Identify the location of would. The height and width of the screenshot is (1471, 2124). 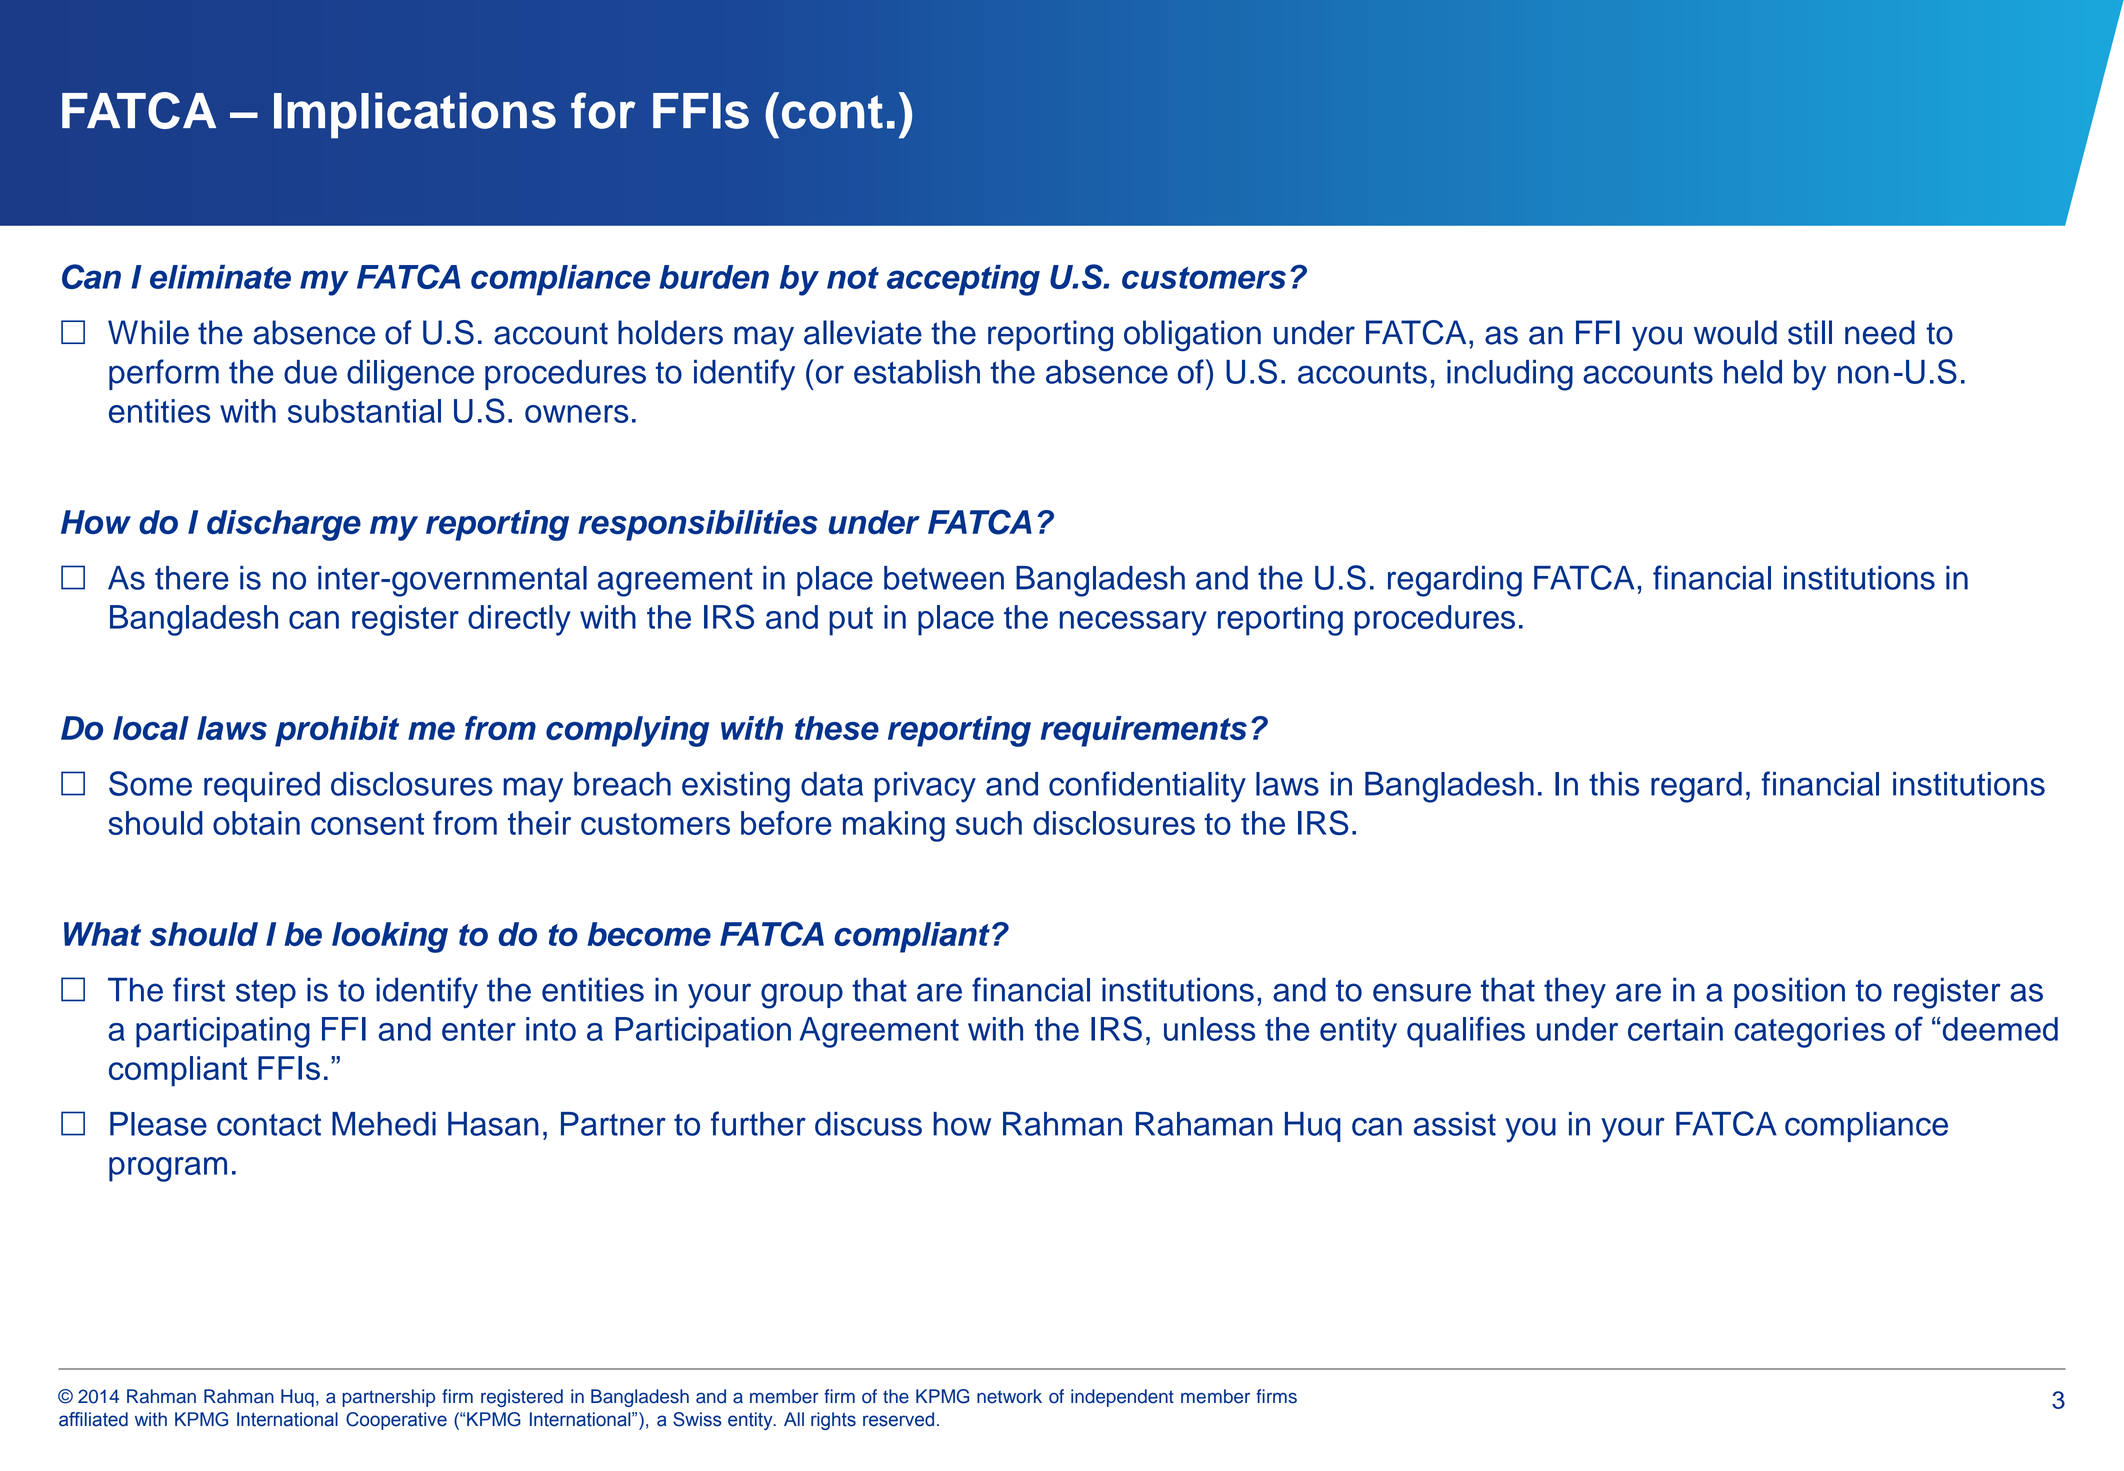
(1735, 332).
